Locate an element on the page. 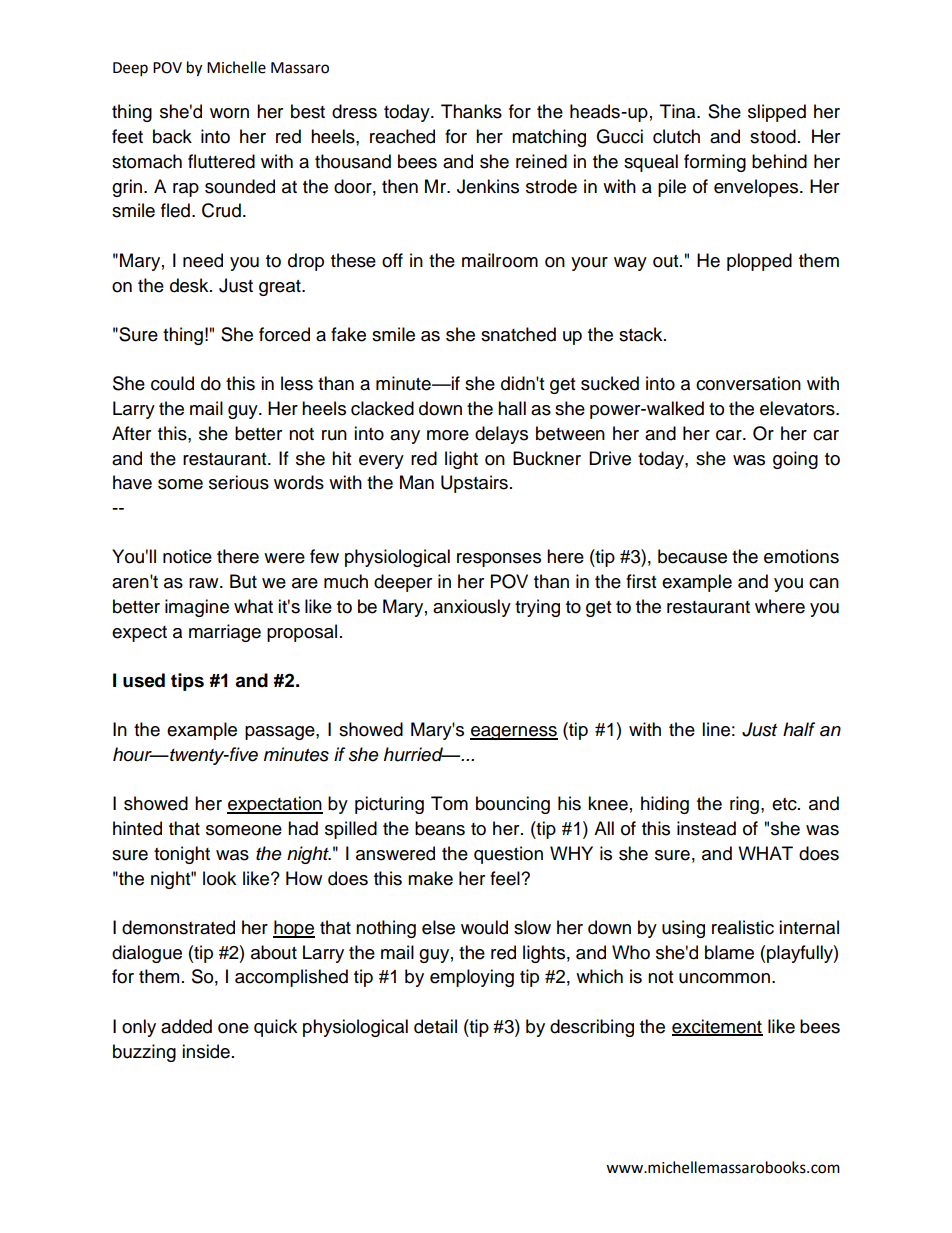 The image size is (952, 1233). anxiously is located at coordinates (472, 608).
